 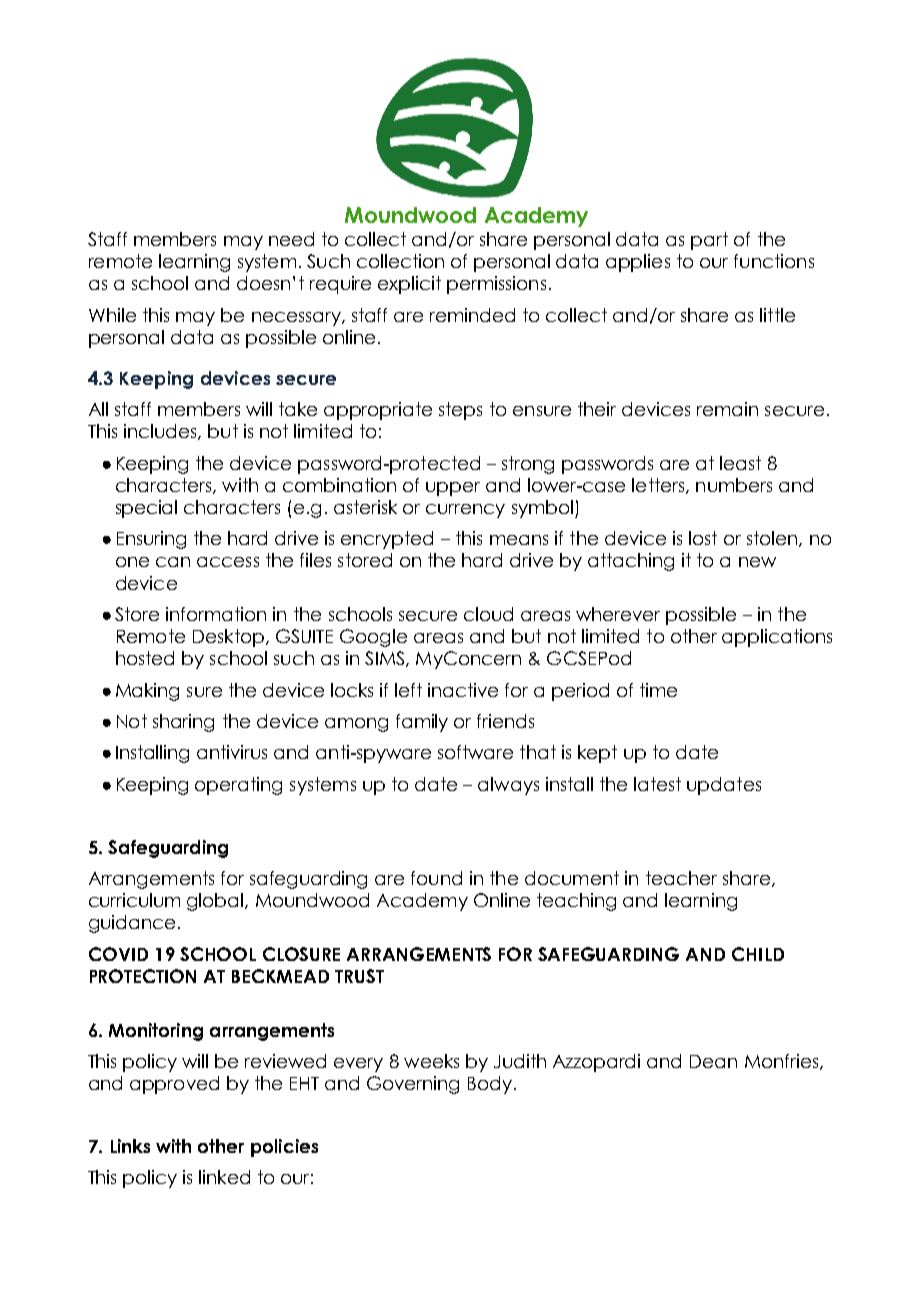 I want to click on part, so click(x=709, y=241).
